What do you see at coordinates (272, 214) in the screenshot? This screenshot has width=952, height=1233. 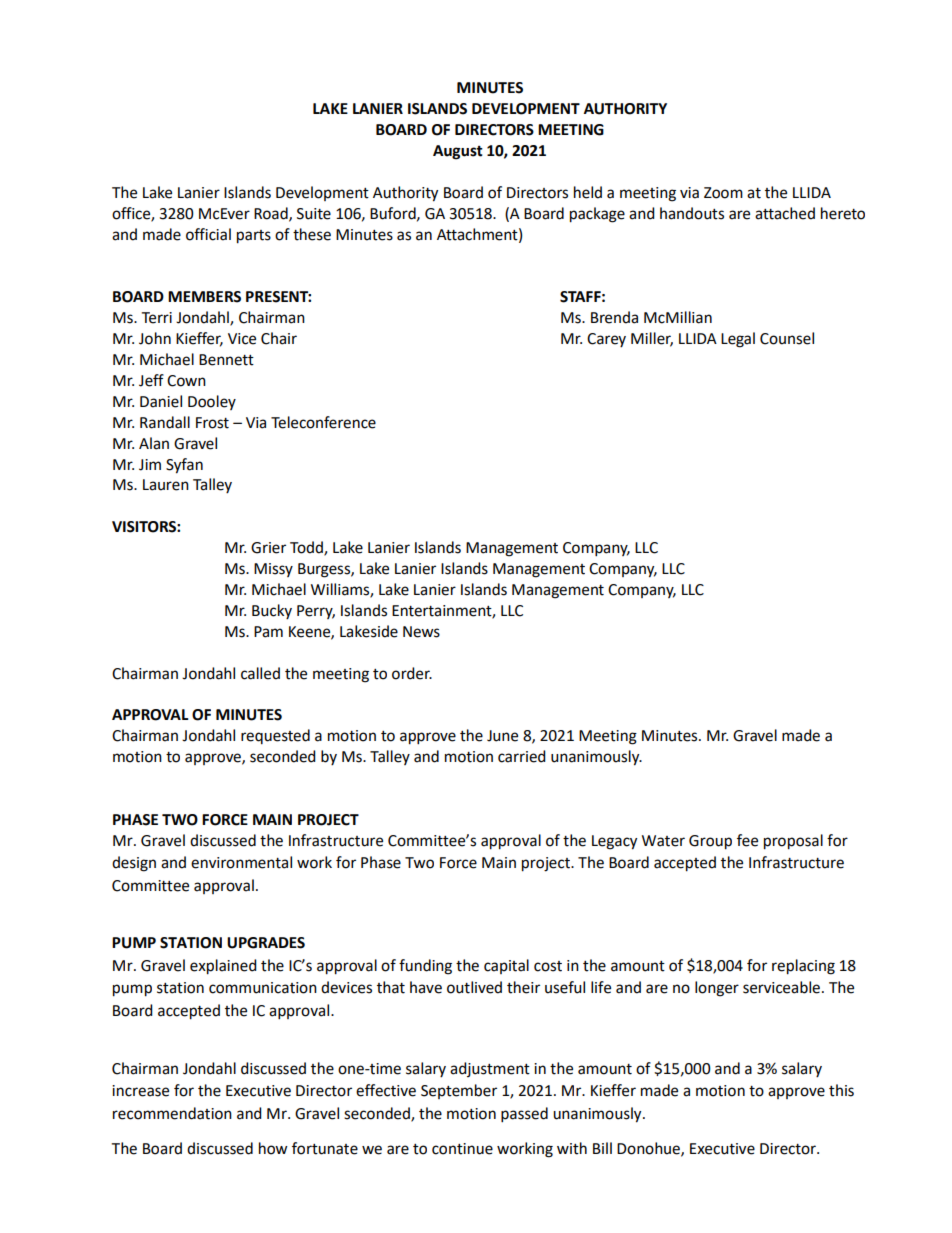 I see `Road` at bounding box center [272, 214].
